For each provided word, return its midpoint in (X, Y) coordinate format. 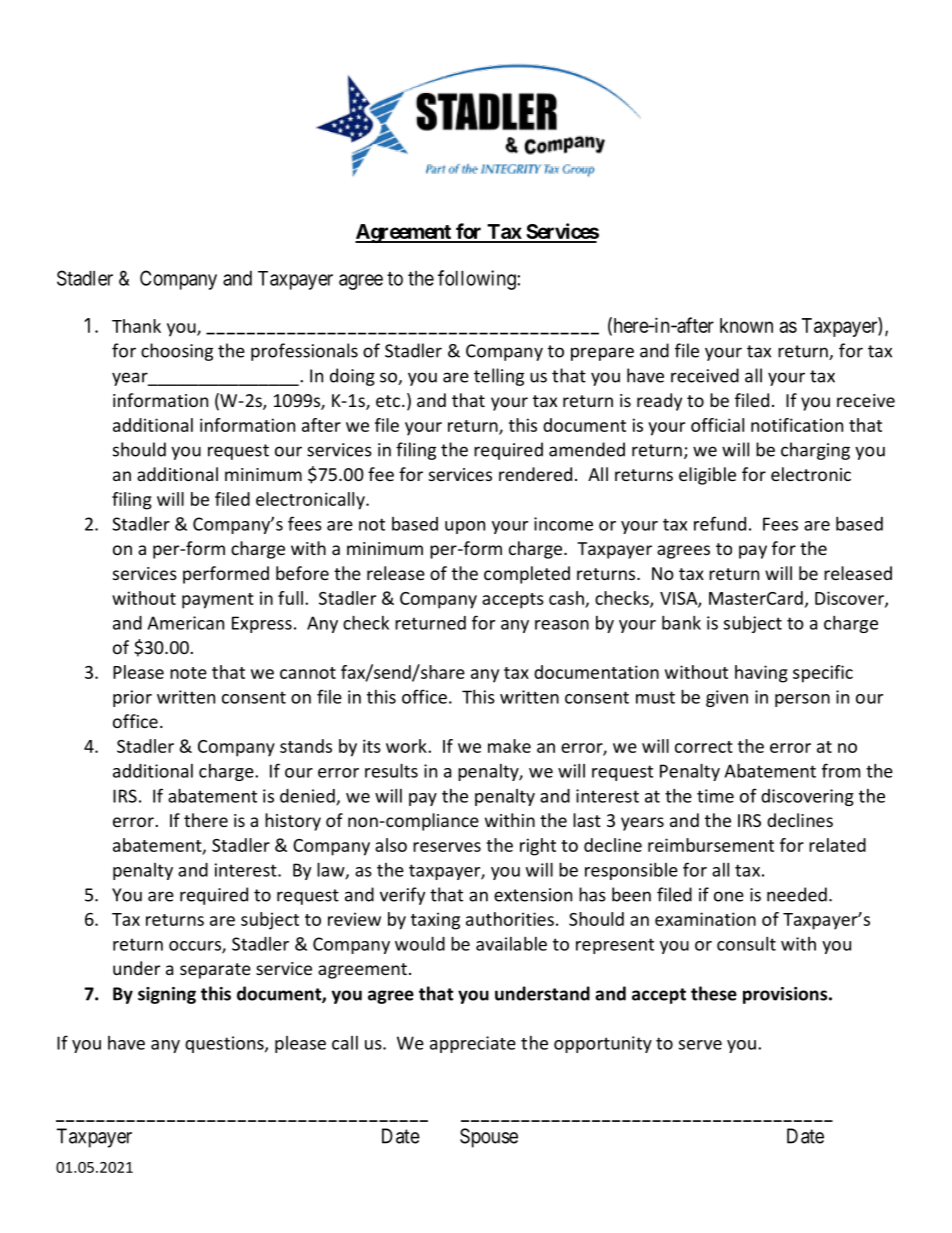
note (188, 673)
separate (215, 971)
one (729, 896)
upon (465, 527)
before (302, 573)
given (727, 698)
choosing (177, 352)
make (509, 746)
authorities (510, 919)
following (478, 280)
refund (720, 523)
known (746, 325)
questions (225, 1044)
